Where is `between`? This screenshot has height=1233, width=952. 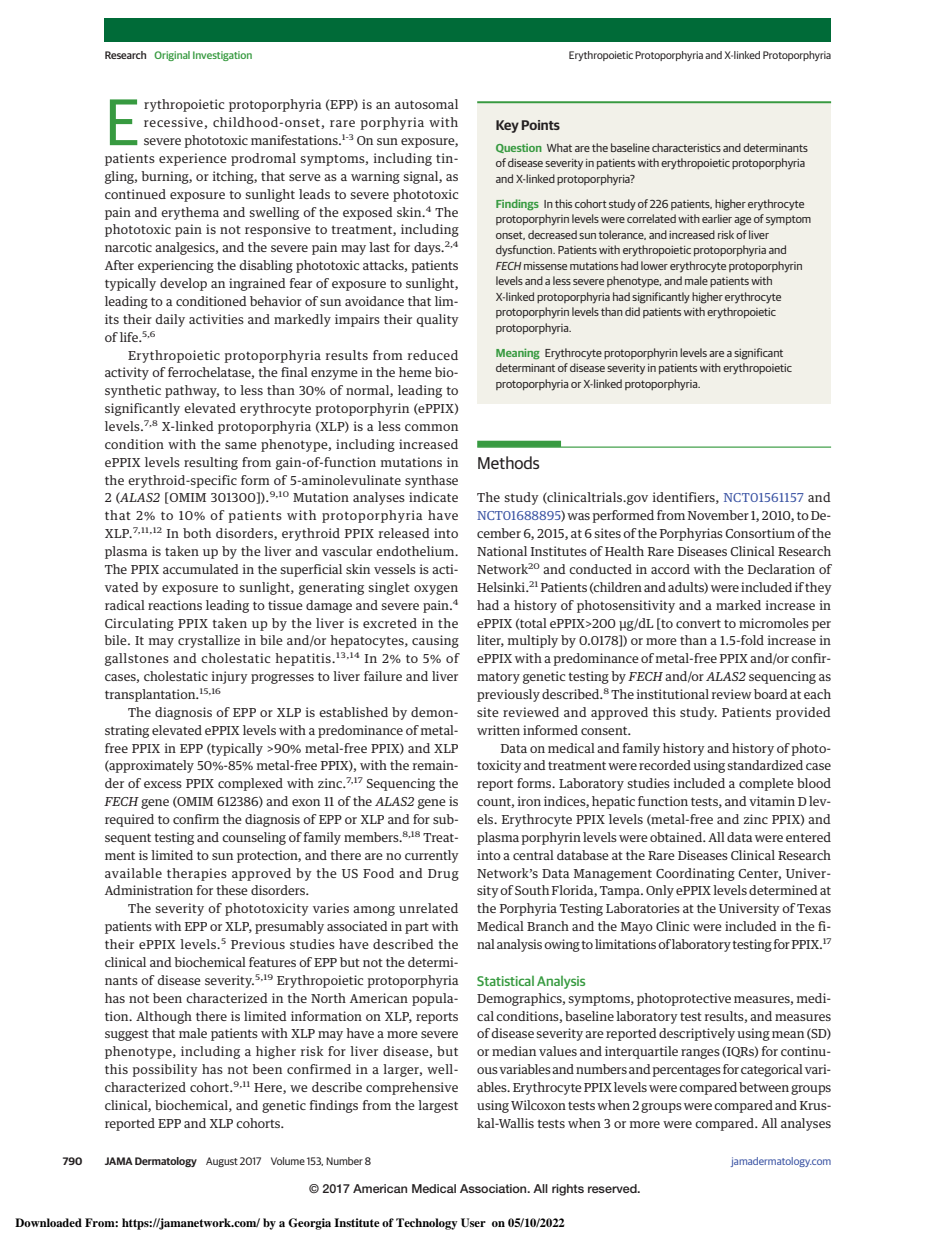 between is located at coordinates (764, 1087).
